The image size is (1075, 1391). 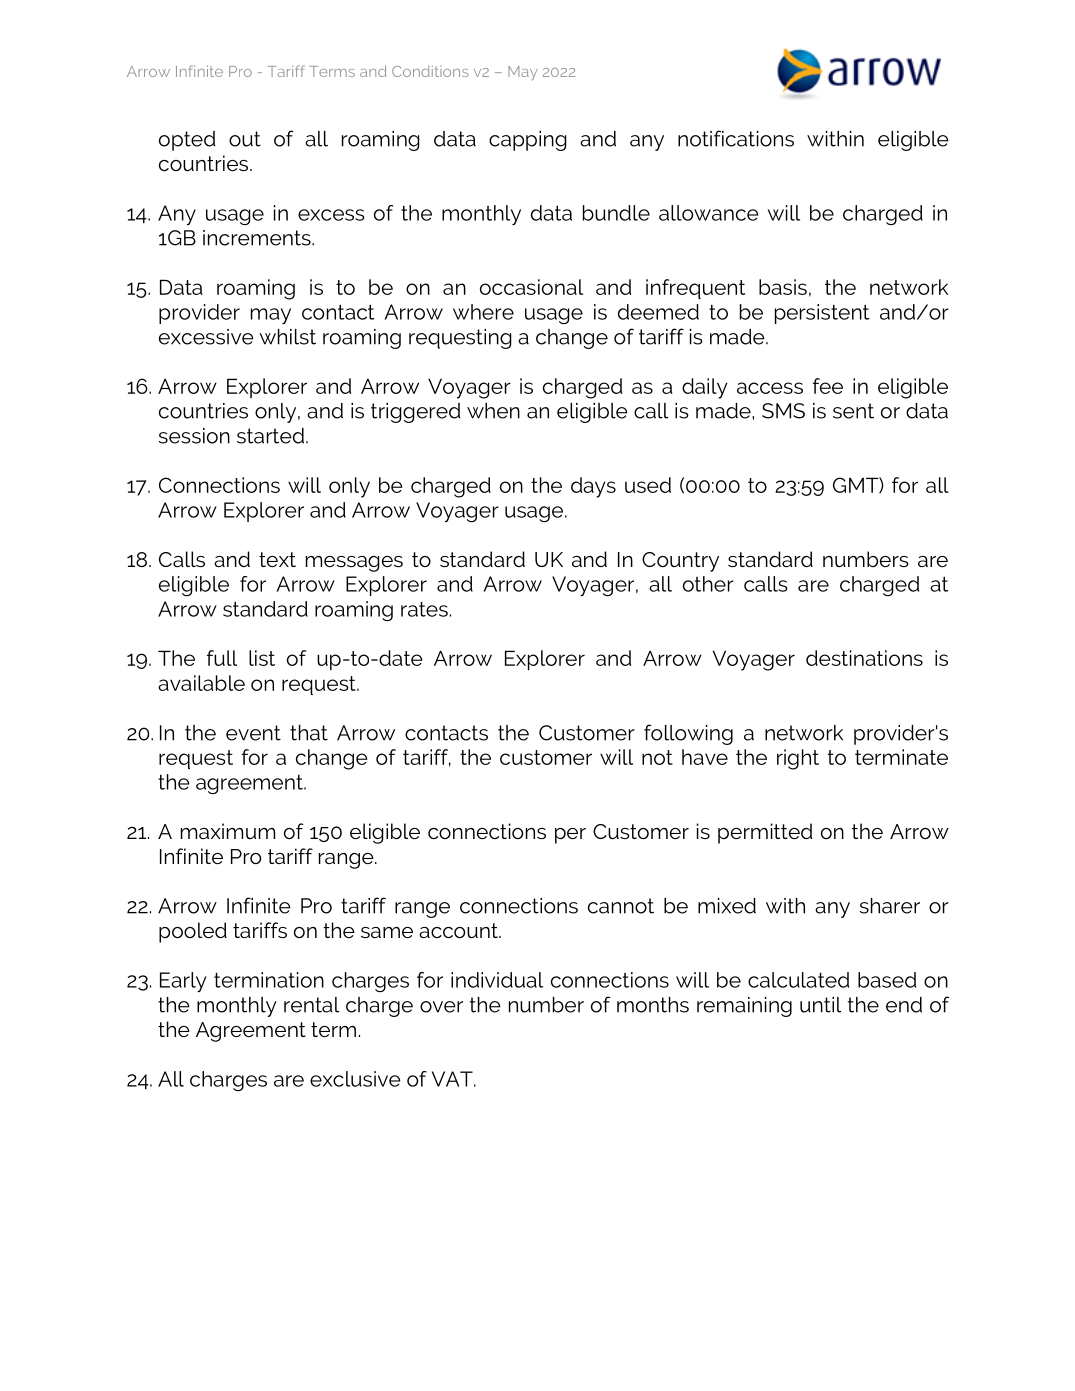 What do you see at coordinates (453, 1079) in the page?
I see `VAT` at bounding box center [453, 1079].
